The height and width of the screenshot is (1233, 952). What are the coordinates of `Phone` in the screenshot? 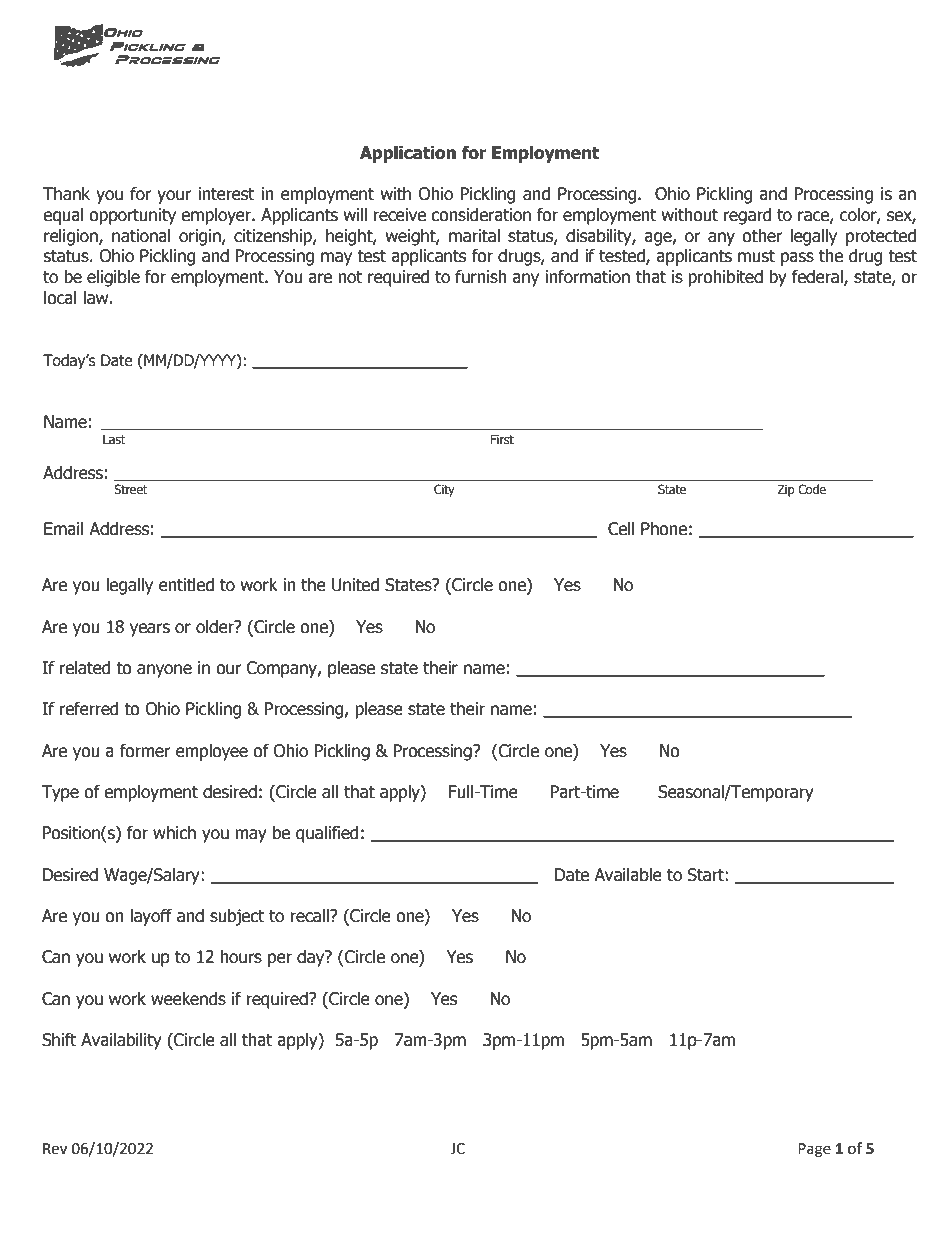 It's located at (664, 529).
